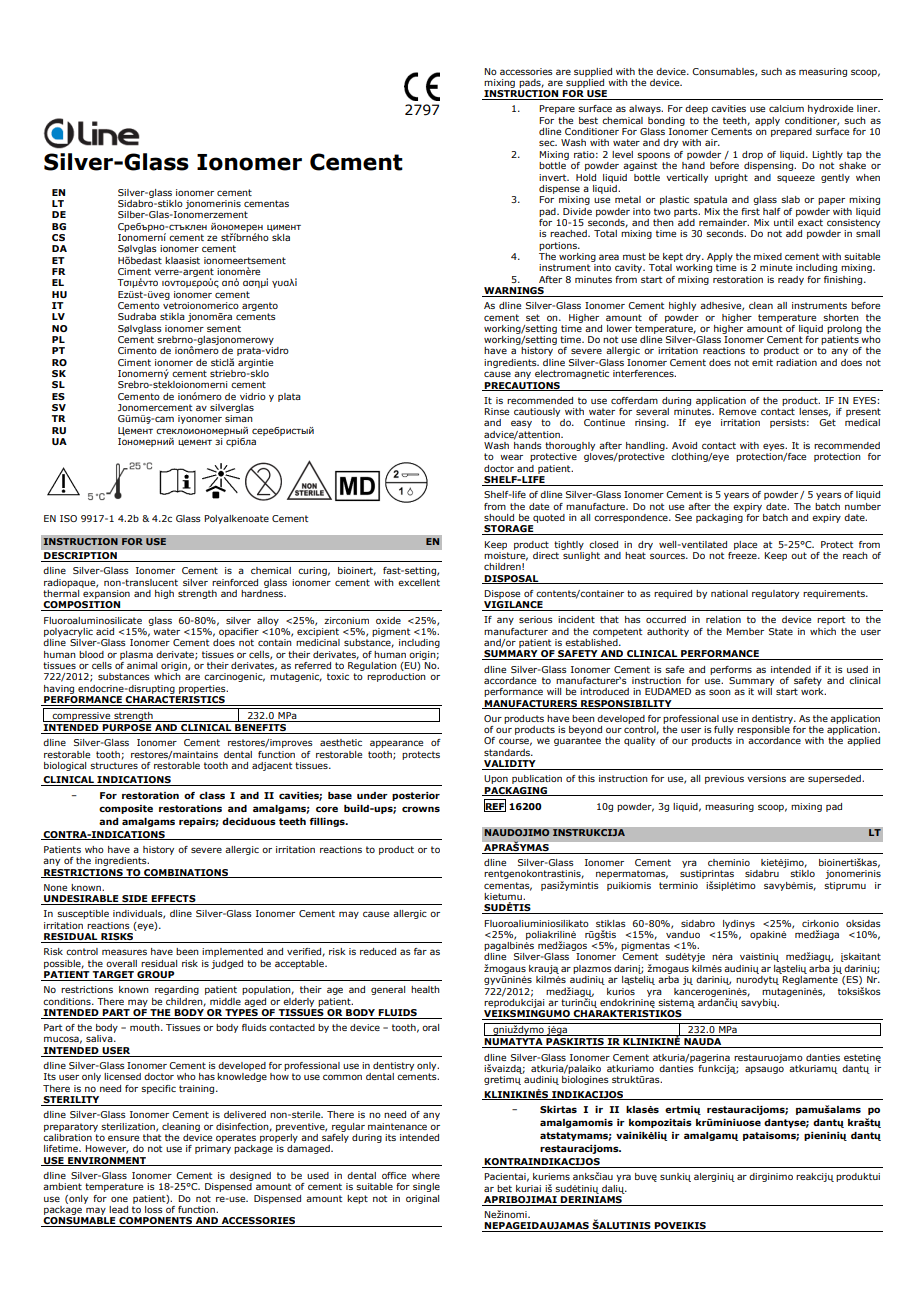  I want to click on loss, so click(154, 1209).
